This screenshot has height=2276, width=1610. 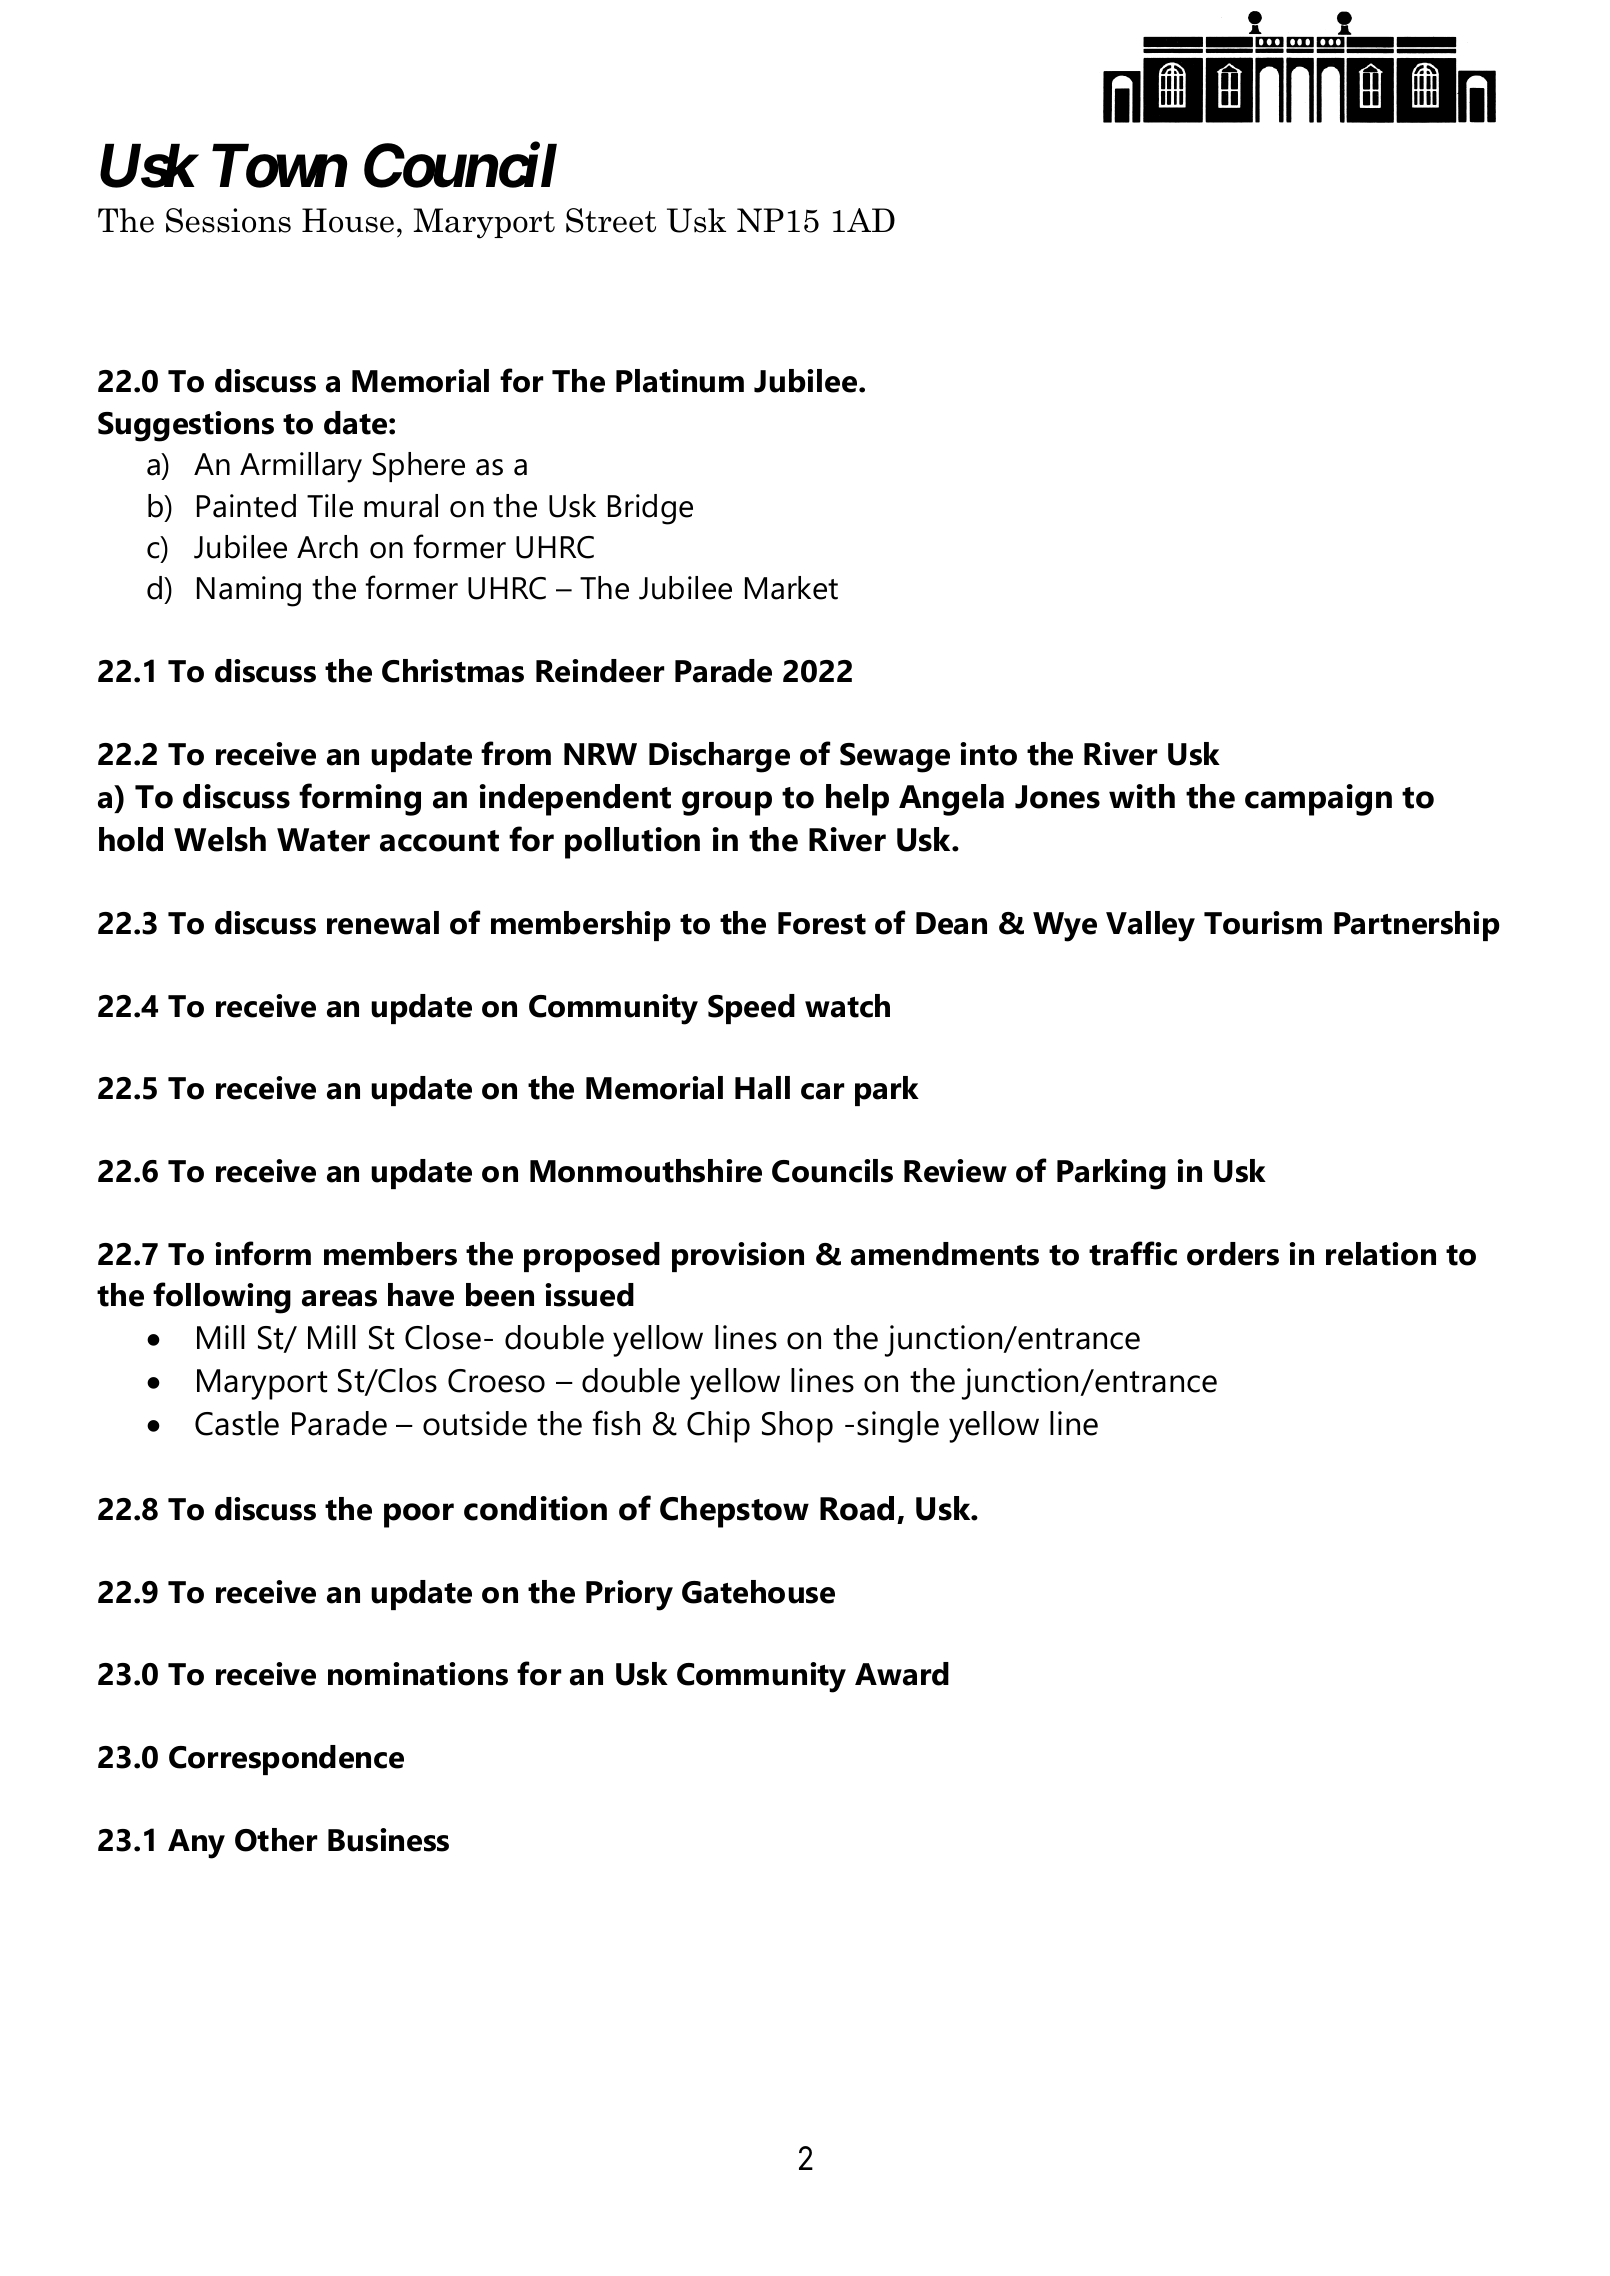 What do you see at coordinates (228, 220) in the screenshot?
I see `Sessions` at bounding box center [228, 220].
